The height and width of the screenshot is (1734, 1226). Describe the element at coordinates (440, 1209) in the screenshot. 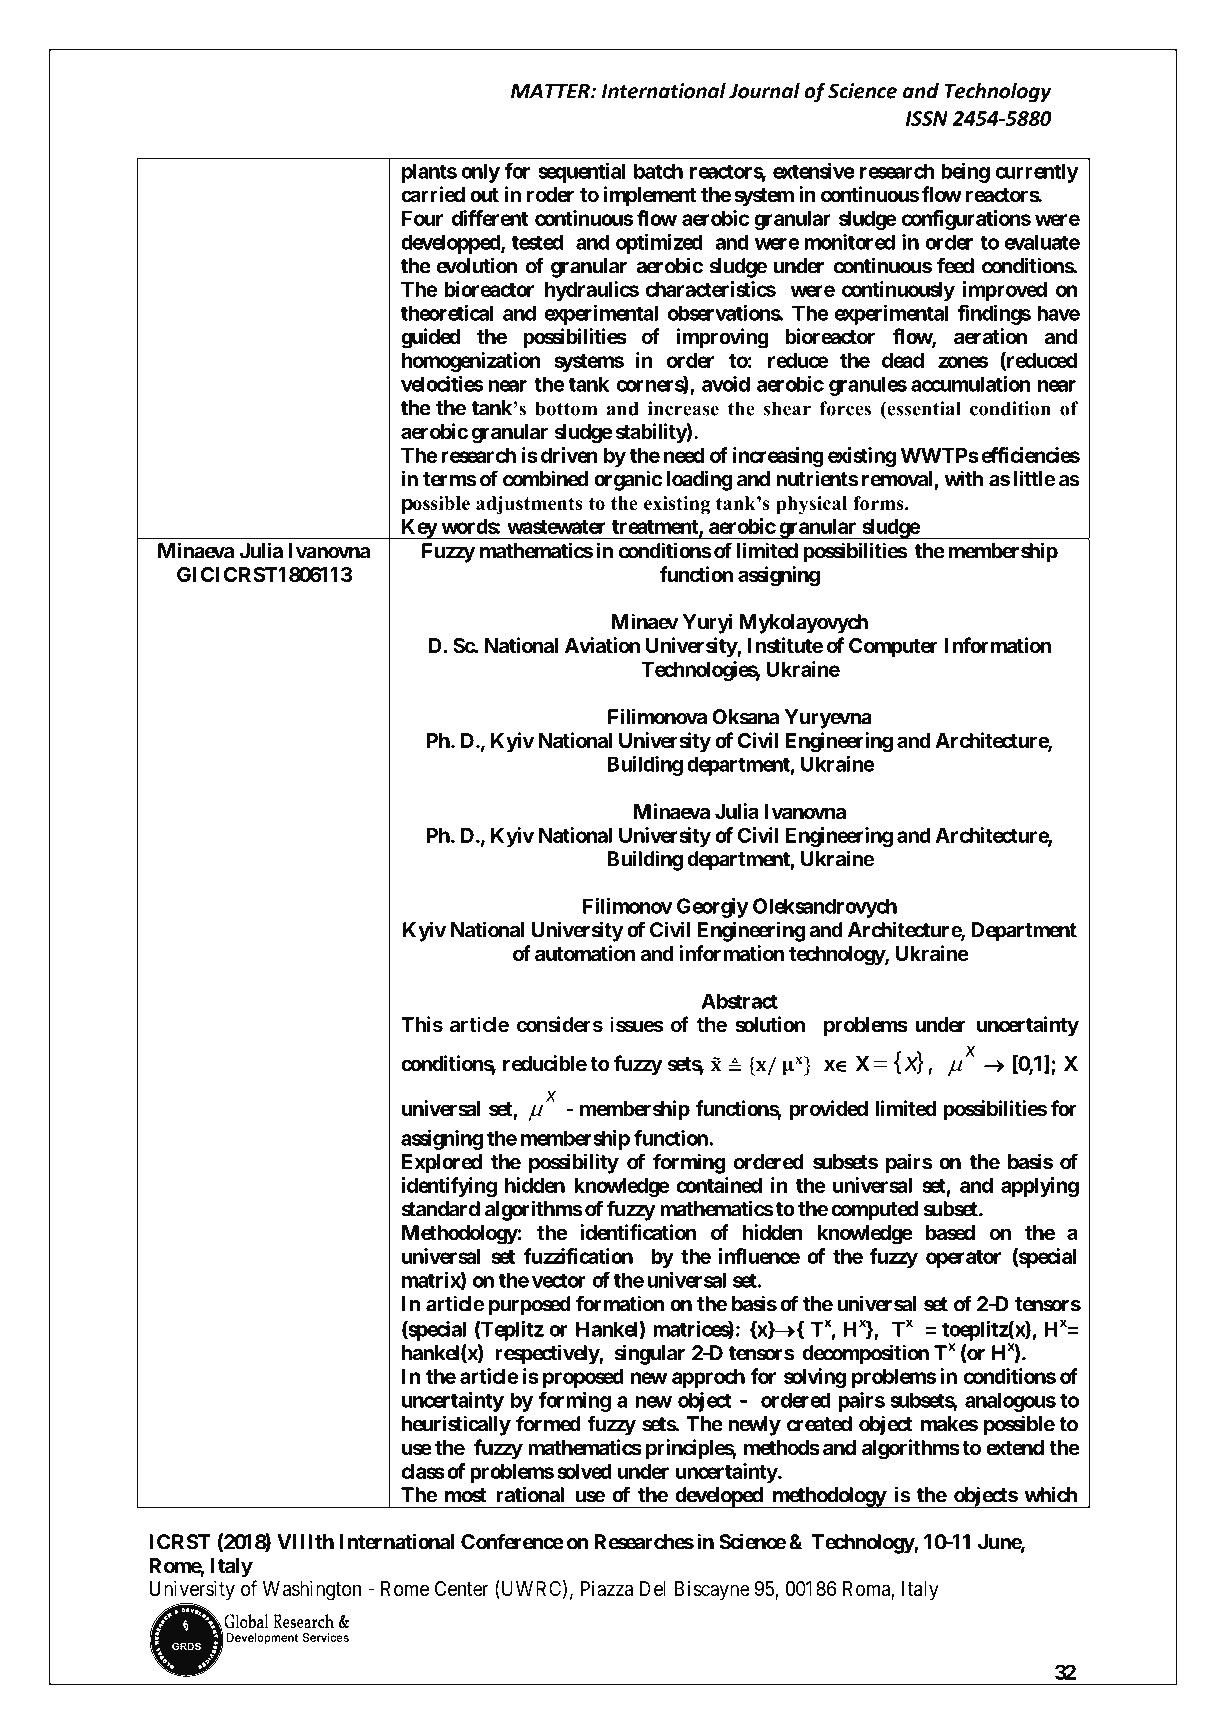

I see `standard` at that location.
